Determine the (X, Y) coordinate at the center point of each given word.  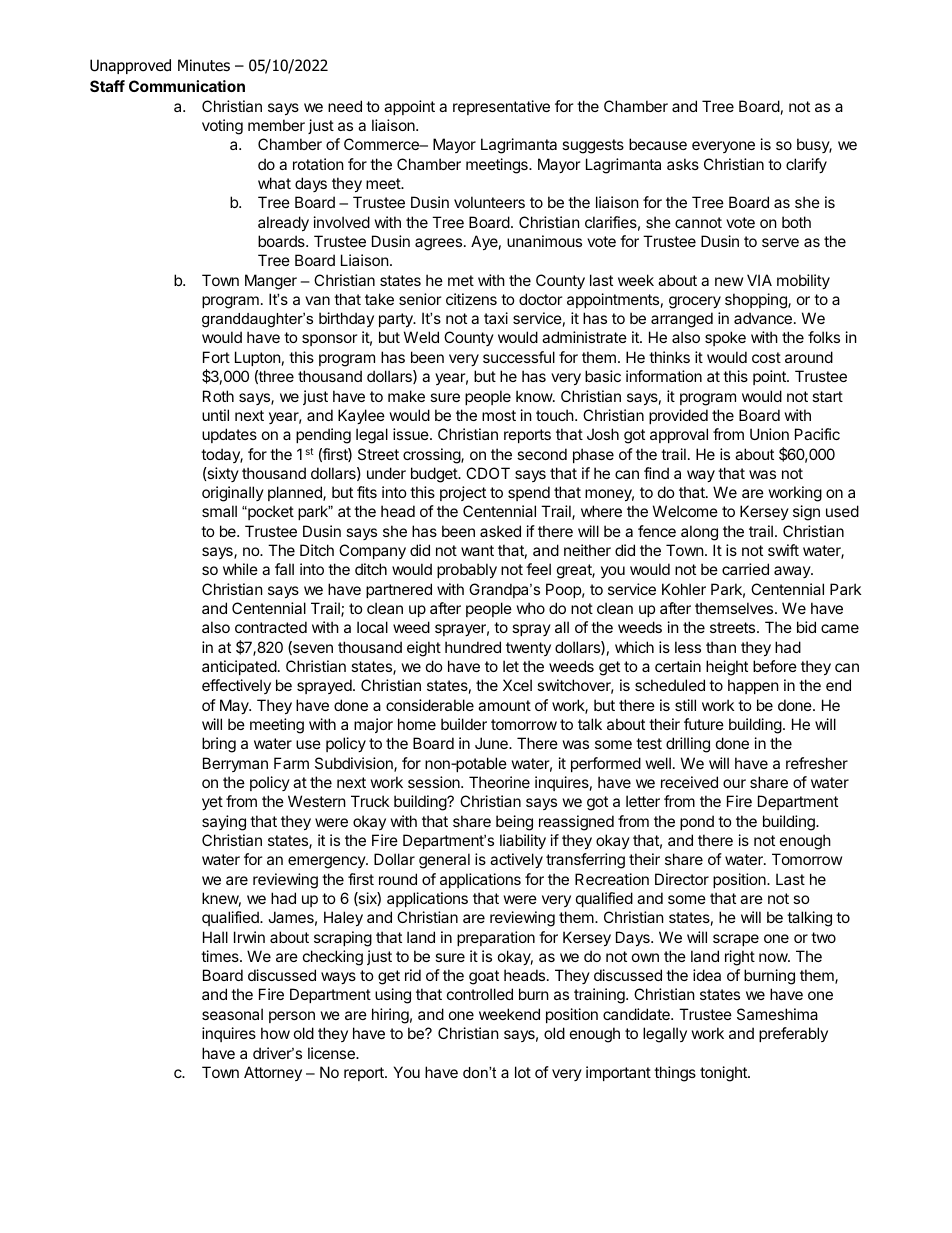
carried (745, 569)
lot (523, 1072)
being (514, 823)
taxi (496, 318)
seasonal (232, 1014)
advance (763, 318)
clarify (806, 165)
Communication (187, 86)
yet (212, 803)
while (240, 569)
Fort (216, 357)
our (734, 783)
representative (501, 107)
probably (467, 570)
